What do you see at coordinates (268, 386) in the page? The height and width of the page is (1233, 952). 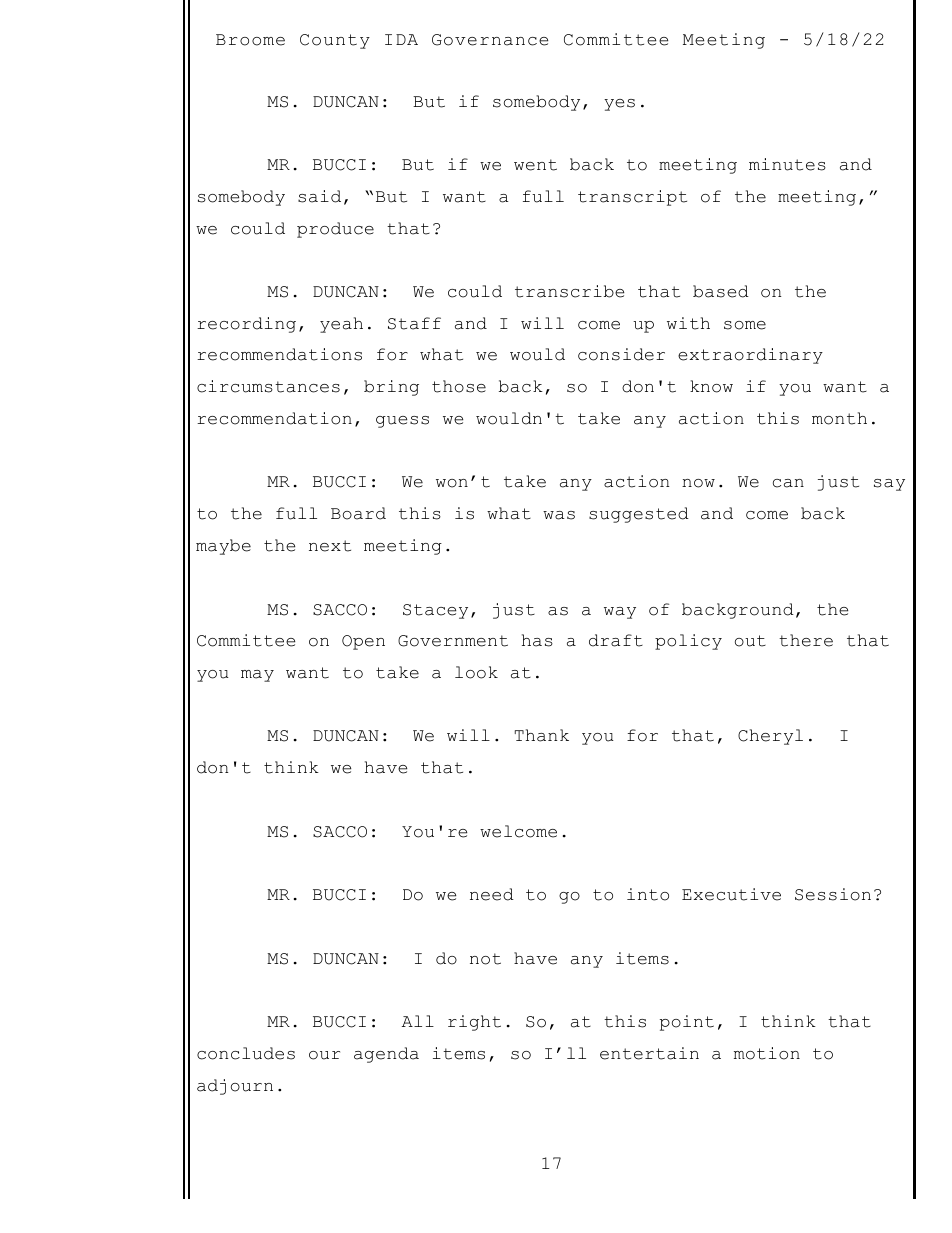 I see `circumstances` at bounding box center [268, 386].
